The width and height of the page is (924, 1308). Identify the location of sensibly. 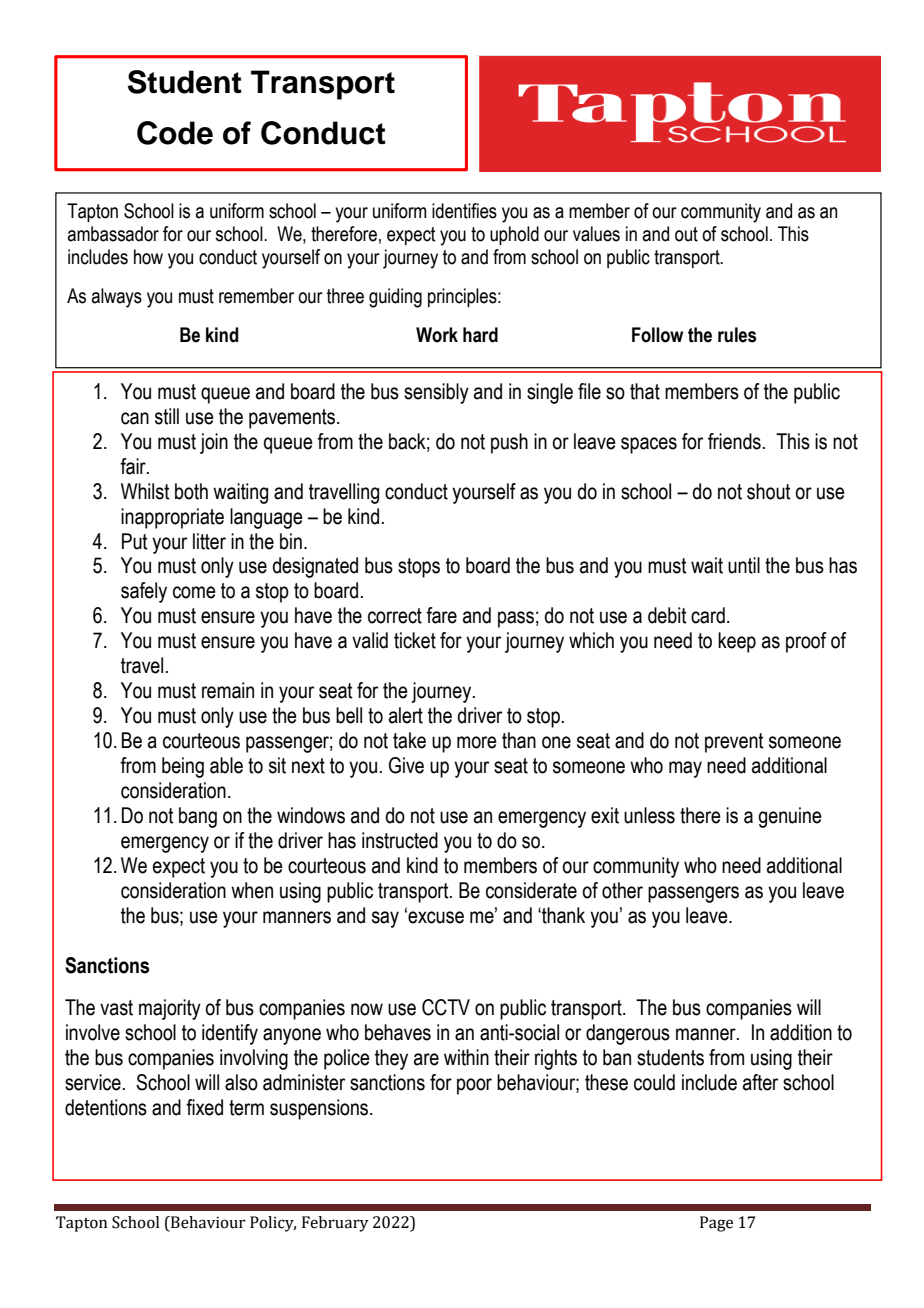
(436, 393).
